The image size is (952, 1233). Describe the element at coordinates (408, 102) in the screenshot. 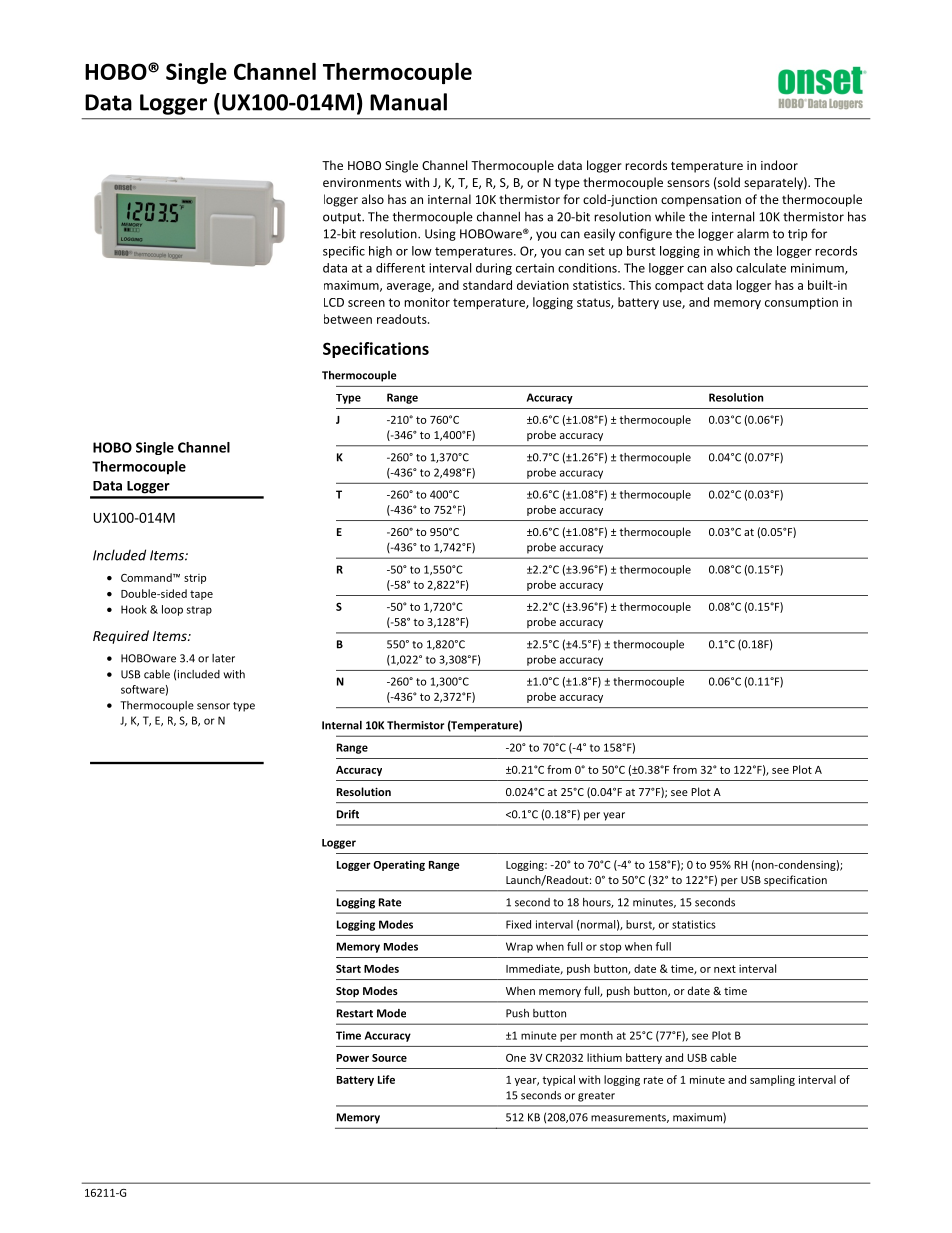

I see `Manual` at that location.
